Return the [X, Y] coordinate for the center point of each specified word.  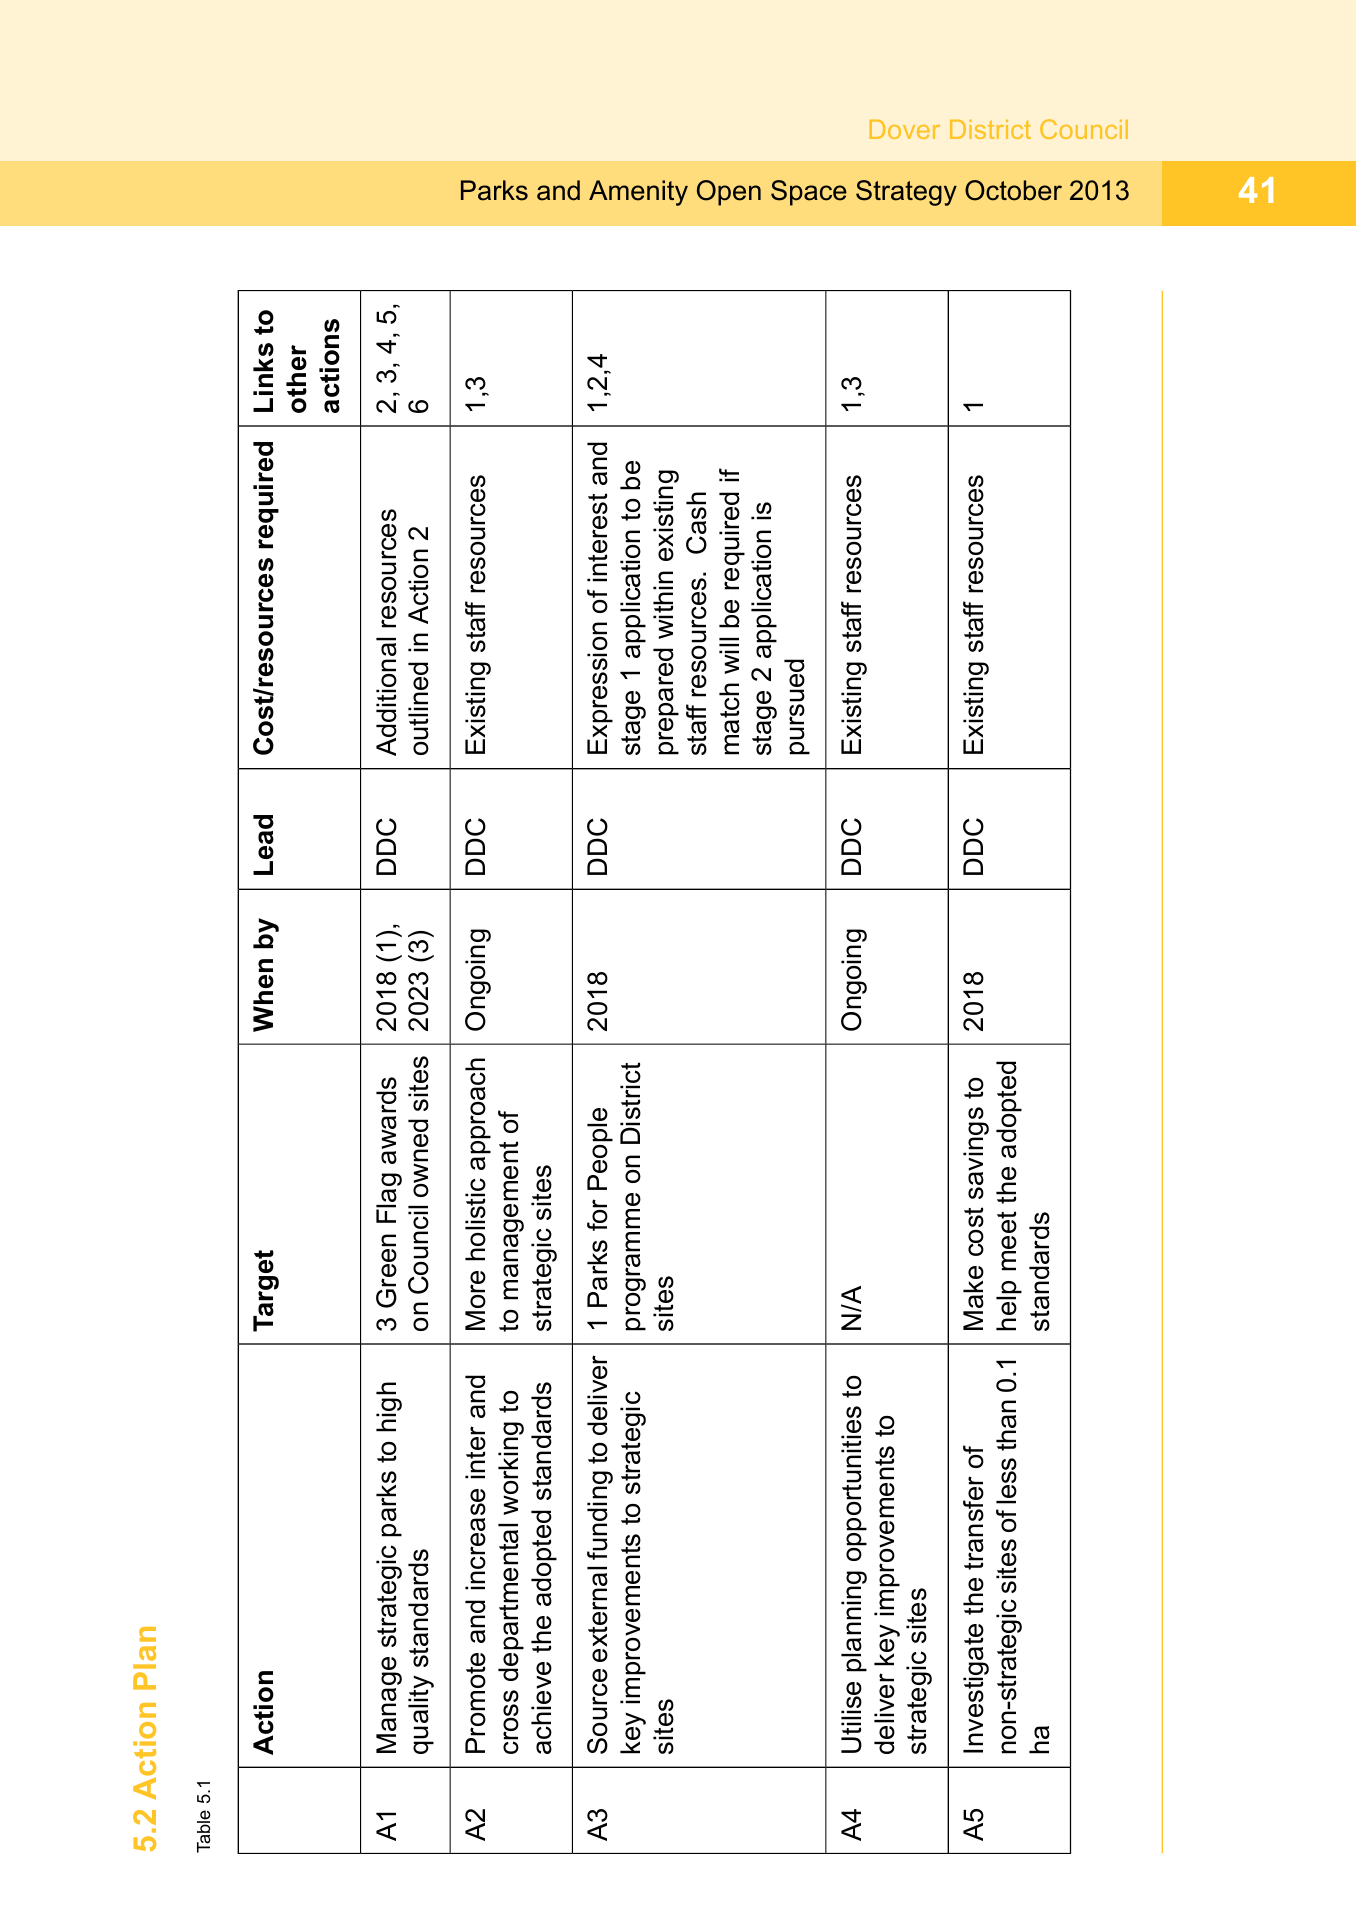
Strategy [906, 193]
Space [809, 193]
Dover [905, 129]
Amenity [638, 193]
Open [729, 193]
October [1013, 190]
